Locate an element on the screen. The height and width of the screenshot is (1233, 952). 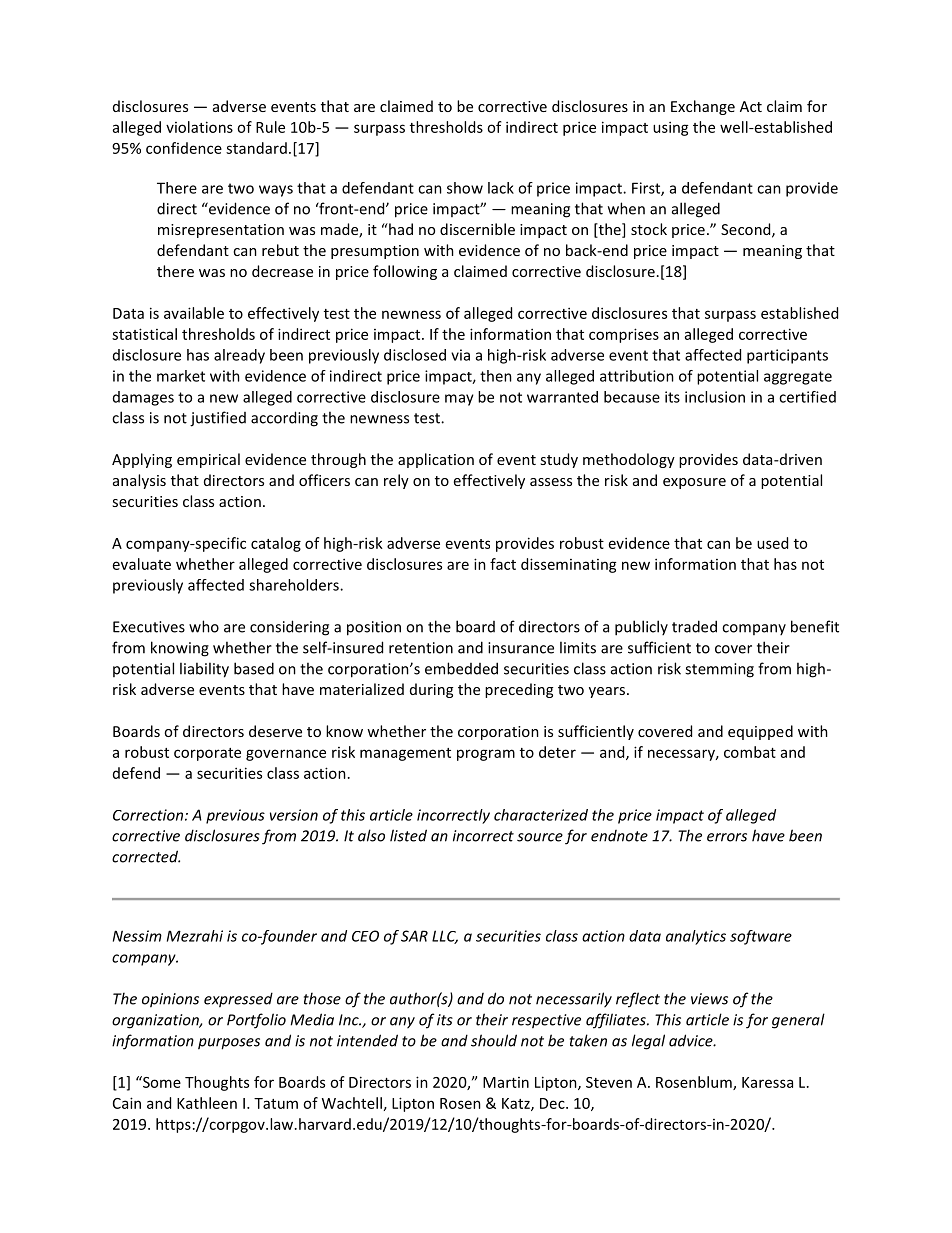
Kathleen is located at coordinates (207, 1103).
